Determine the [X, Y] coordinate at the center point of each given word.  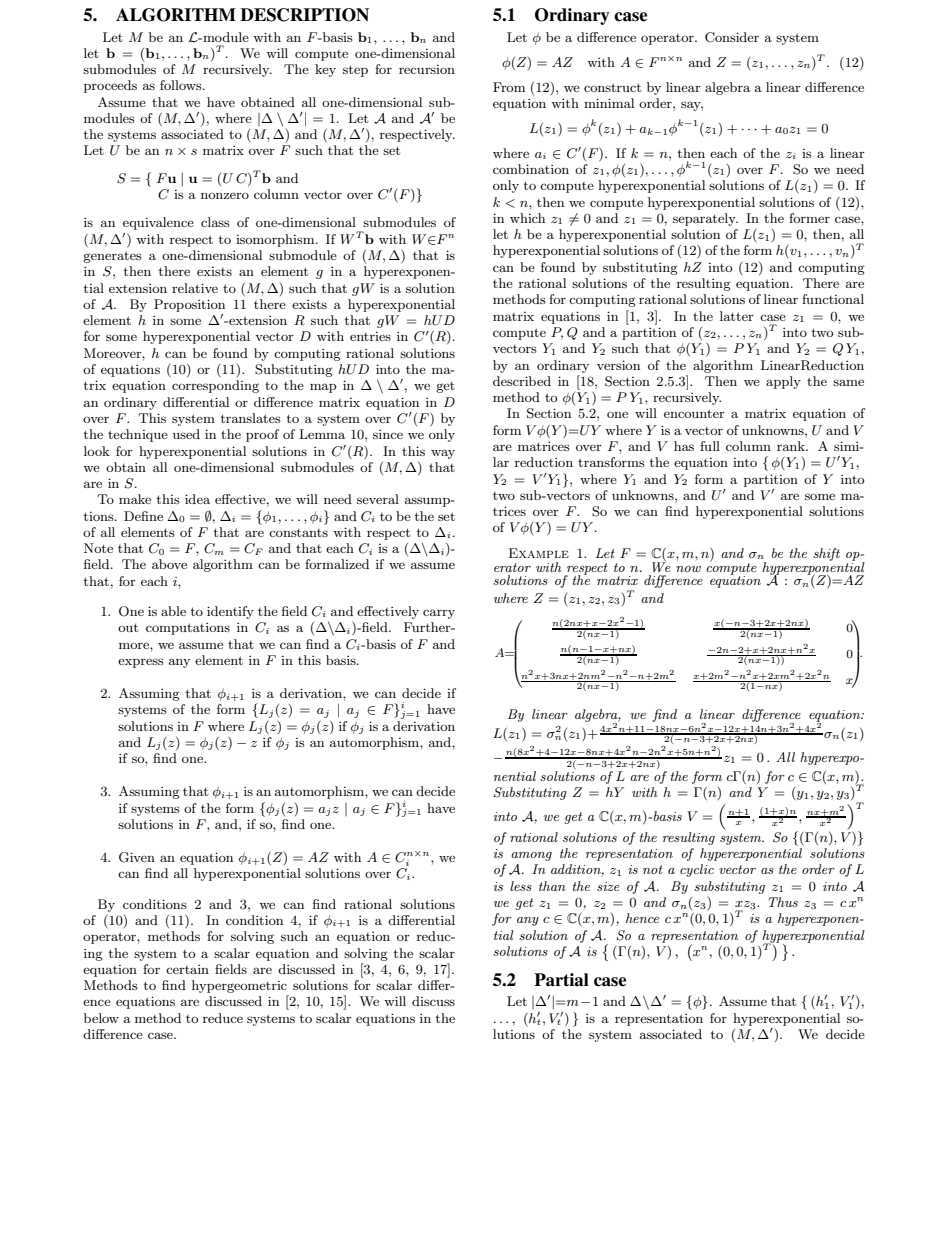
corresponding [215, 386]
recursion [427, 69]
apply [783, 382]
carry [439, 614]
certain [187, 969]
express [141, 663]
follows [182, 85]
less [521, 886]
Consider [732, 37]
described [522, 381]
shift [826, 554]
